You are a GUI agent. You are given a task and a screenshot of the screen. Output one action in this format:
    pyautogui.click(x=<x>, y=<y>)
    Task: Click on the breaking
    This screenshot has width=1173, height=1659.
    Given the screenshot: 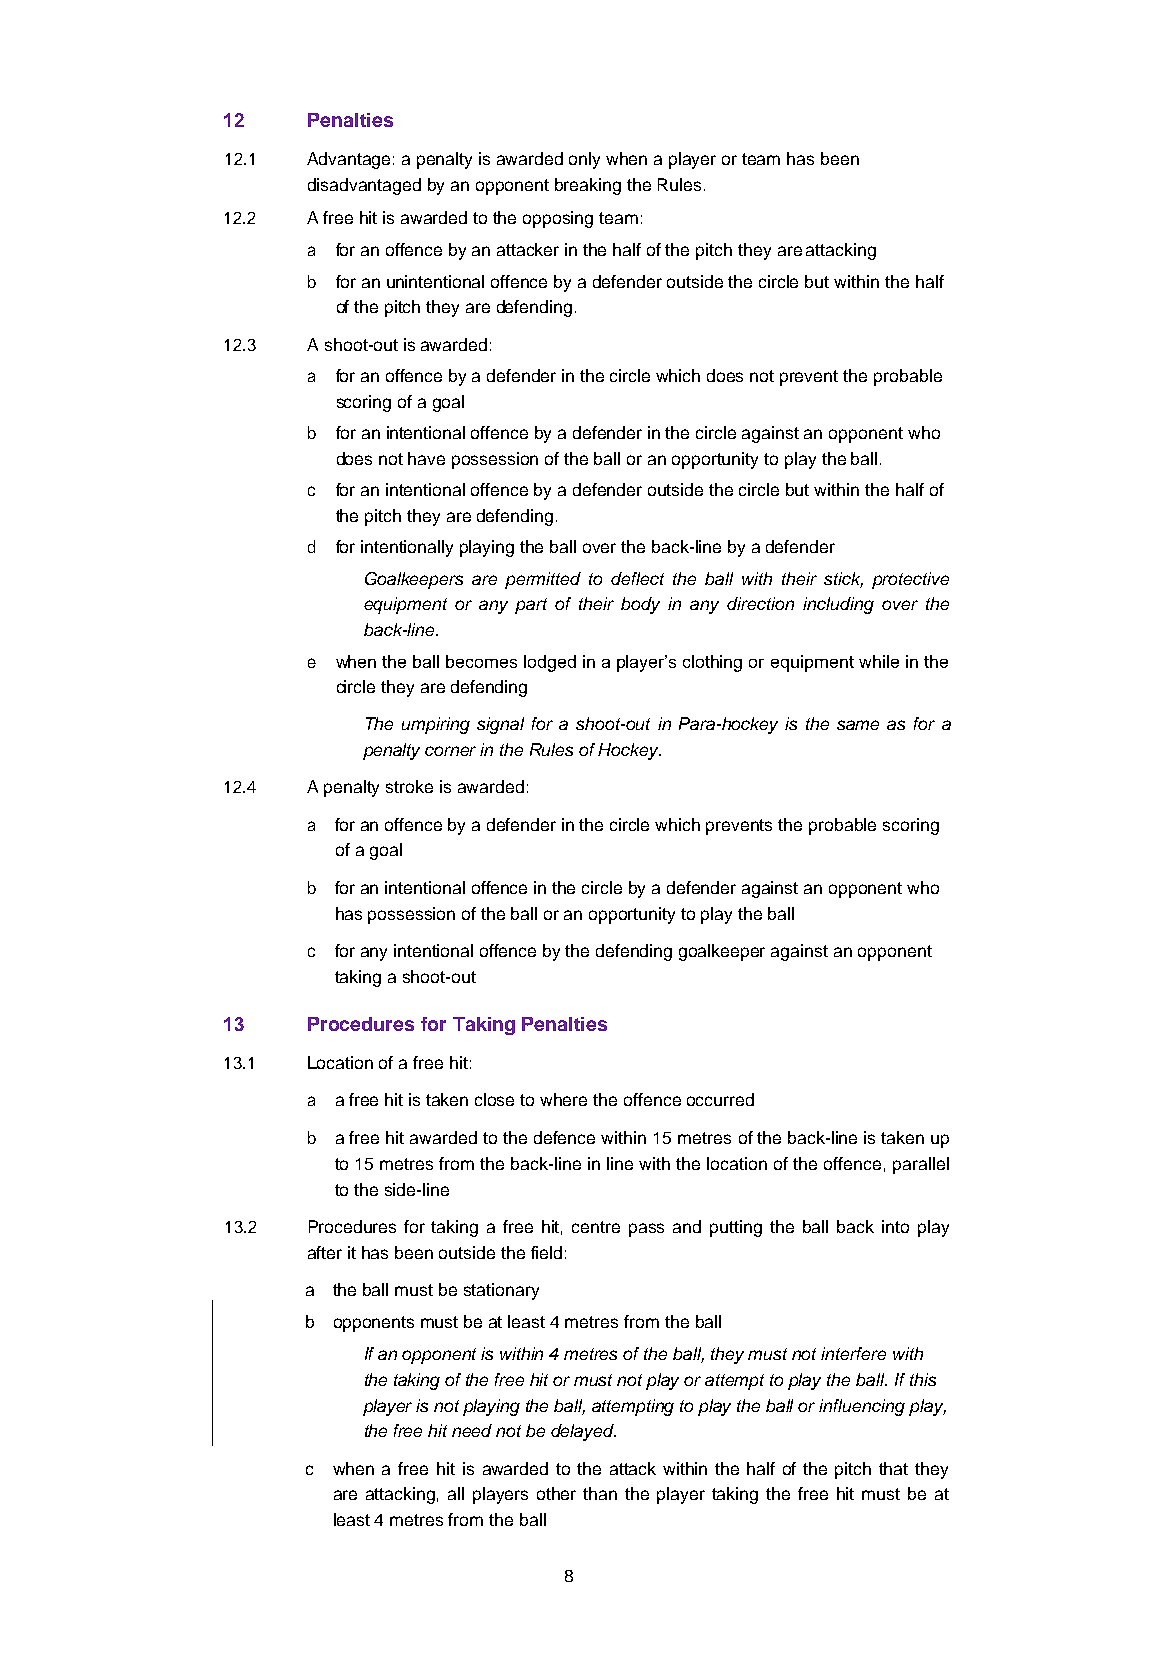 What is the action you would take?
    pyautogui.click(x=588, y=186)
